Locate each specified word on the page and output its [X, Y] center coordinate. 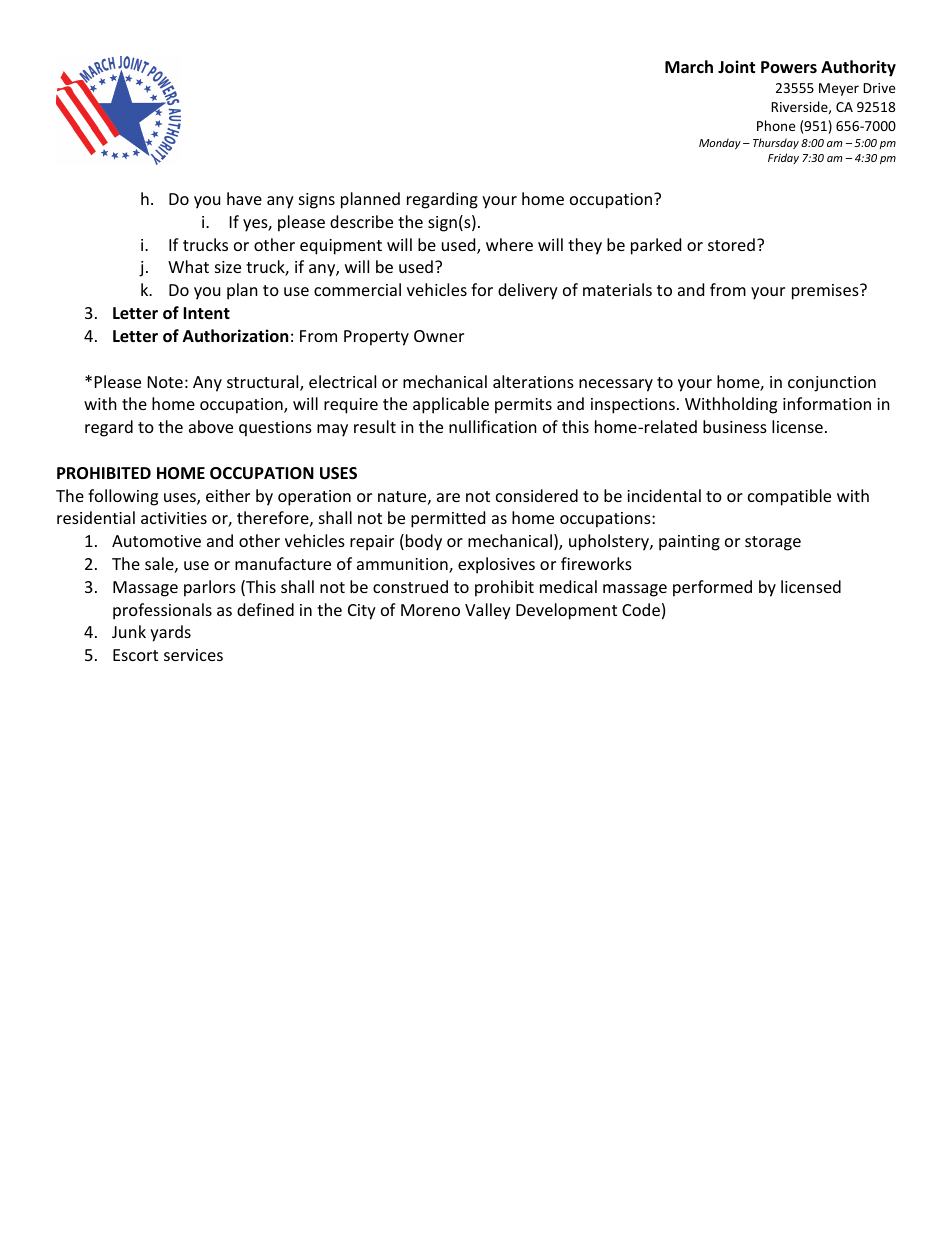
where [509, 244]
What [188, 266]
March [689, 66]
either [228, 495]
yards [170, 633]
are [448, 497]
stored [731, 244]
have [244, 198]
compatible [789, 497]
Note [165, 382]
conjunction [832, 384]
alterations [533, 381]
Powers [789, 67]
